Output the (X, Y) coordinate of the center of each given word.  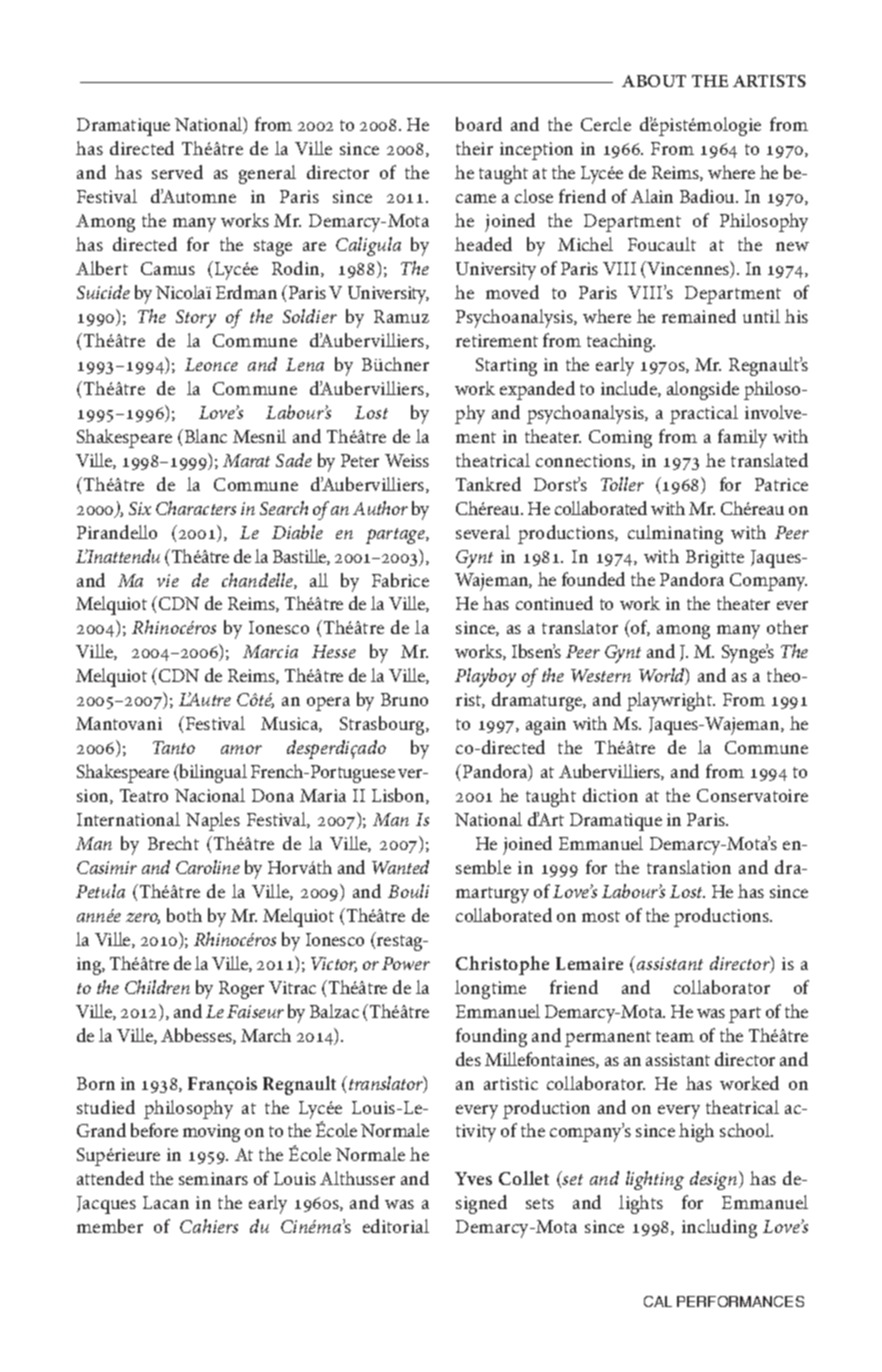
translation (689, 867)
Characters (196, 508)
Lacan (166, 1202)
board (479, 124)
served (177, 172)
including (719, 1228)
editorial (396, 1226)
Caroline (208, 867)
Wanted (400, 867)
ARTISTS (769, 81)
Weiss (407, 460)
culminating (675, 534)
